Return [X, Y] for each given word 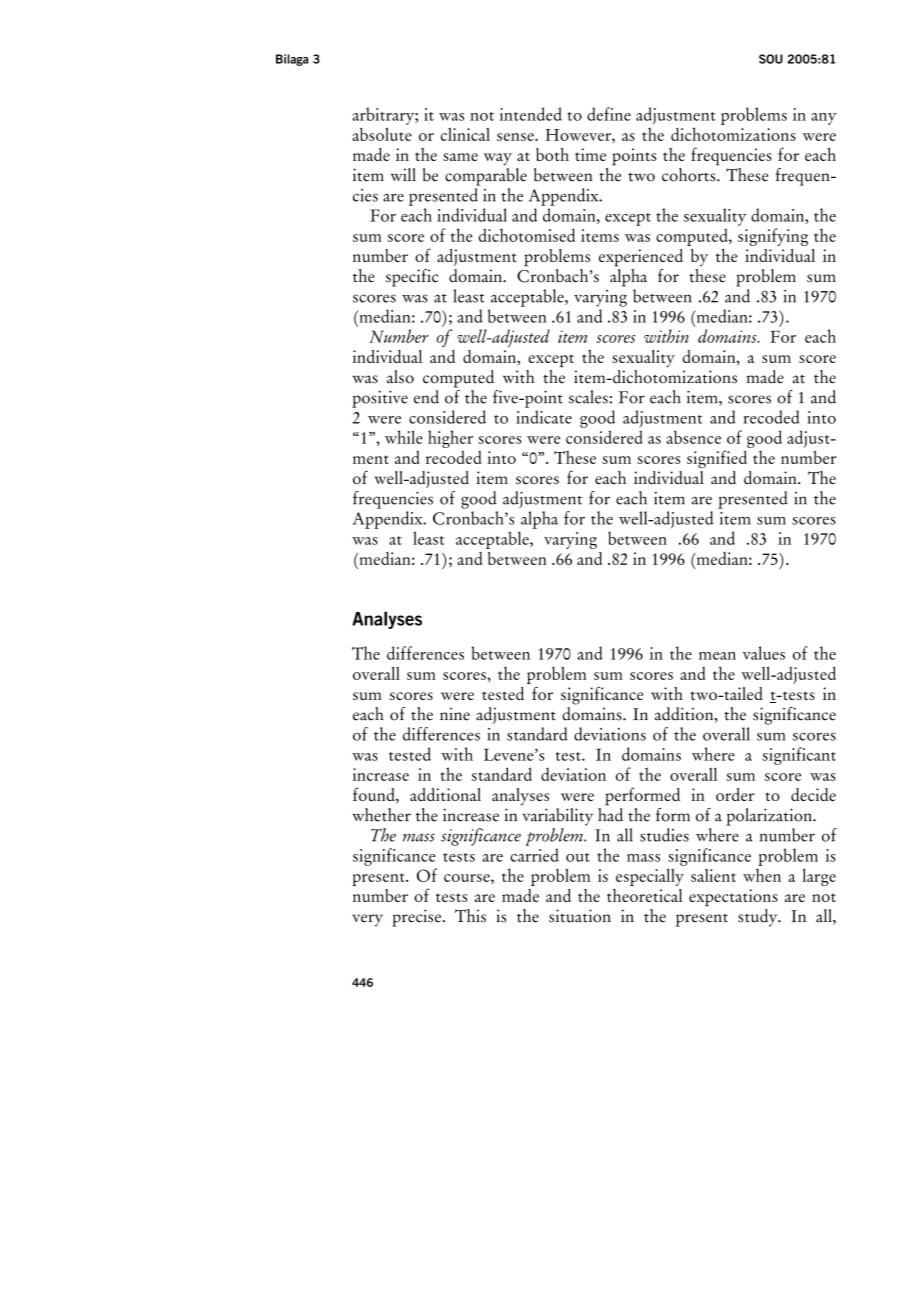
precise [416, 918]
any [824, 119]
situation [580, 916]
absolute [382, 134]
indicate [544, 417]
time [590, 154]
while [404, 437]
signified [717, 459]
